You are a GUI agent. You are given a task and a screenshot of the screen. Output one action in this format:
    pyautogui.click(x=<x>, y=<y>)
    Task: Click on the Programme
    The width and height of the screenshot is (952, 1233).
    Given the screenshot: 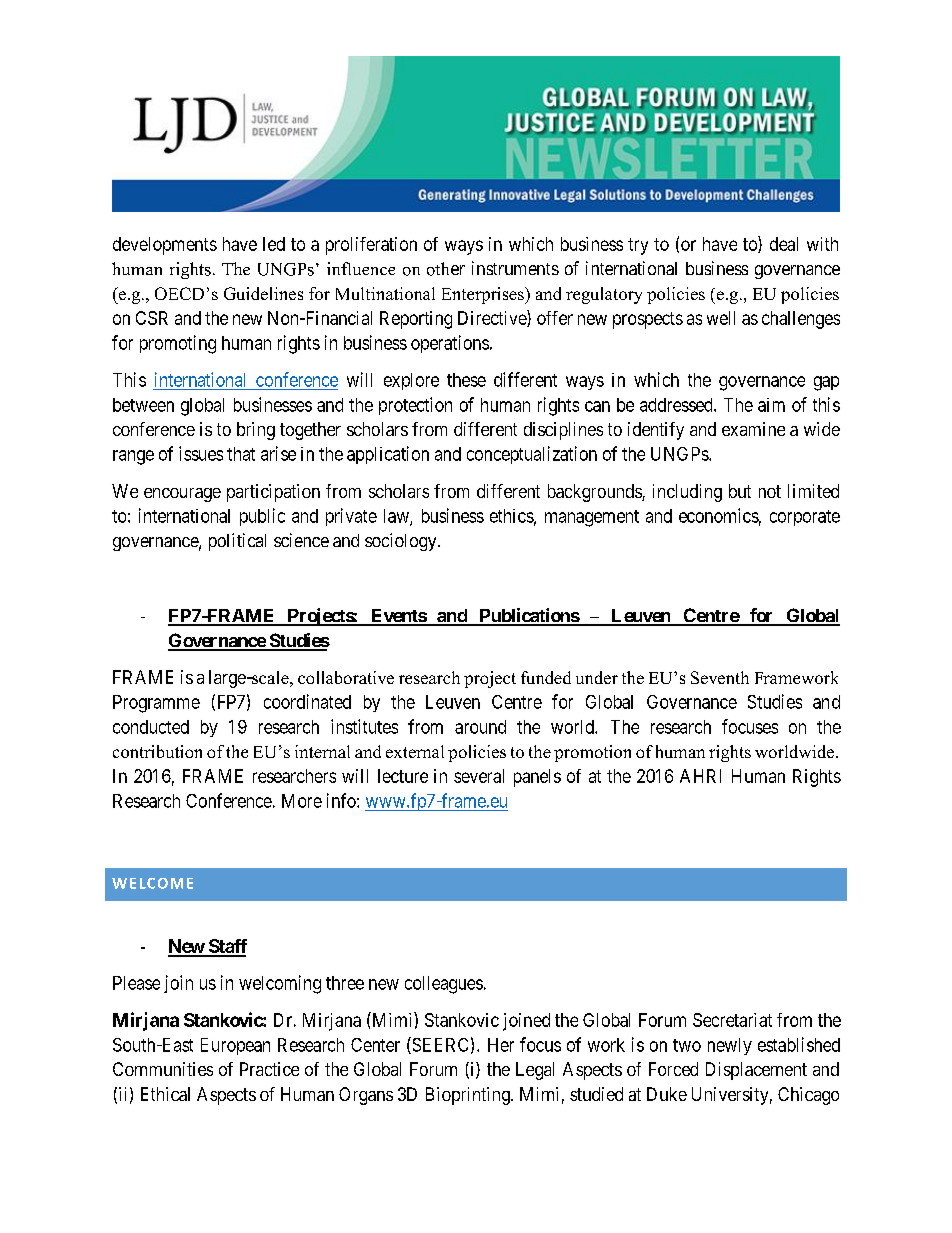 What is the action you would take?
    pyautogui.click(x=156, y=704)
